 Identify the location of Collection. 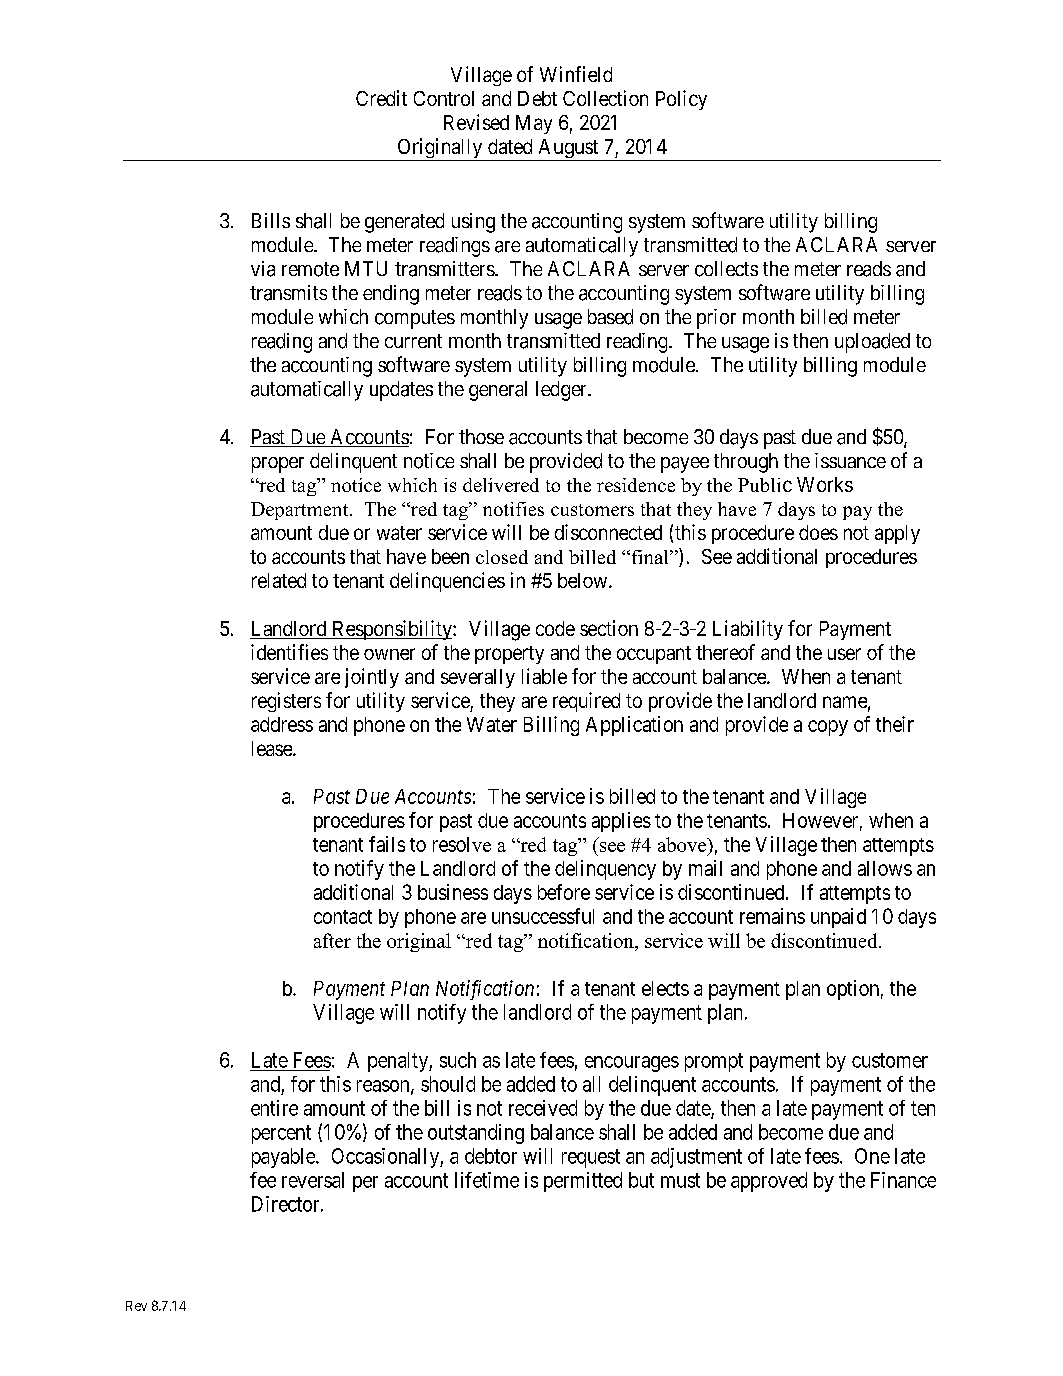
(605, 98).
